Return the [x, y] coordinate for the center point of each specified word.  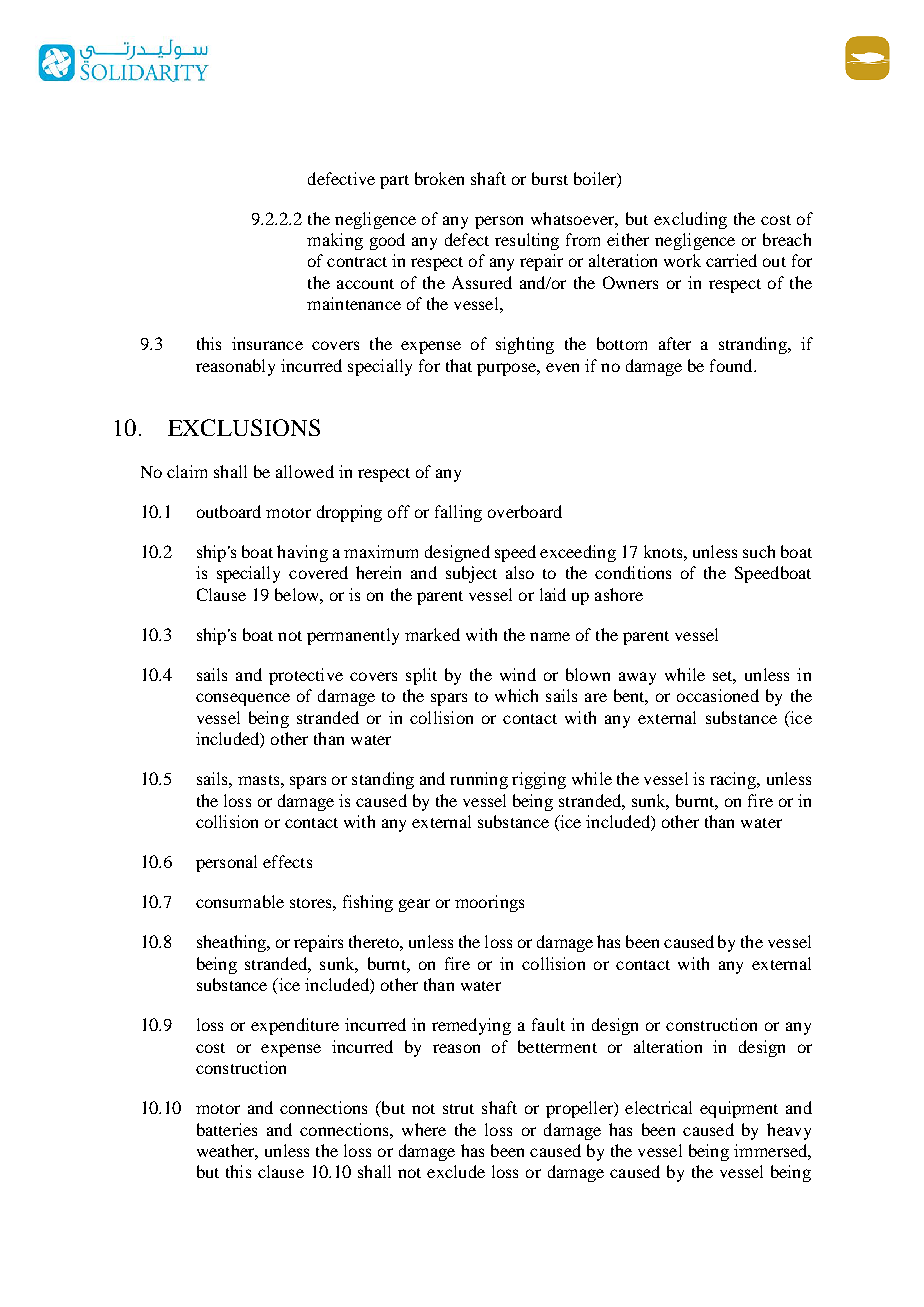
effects [287, 861]
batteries [227, 1129]
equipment [739, 1109]
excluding [690, 220]
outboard [229, 511]
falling [458, 513]
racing [734, 780]
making [335, 241]
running [479, 780]
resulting [527, 241]
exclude [456, 1171]
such [759, 551]
